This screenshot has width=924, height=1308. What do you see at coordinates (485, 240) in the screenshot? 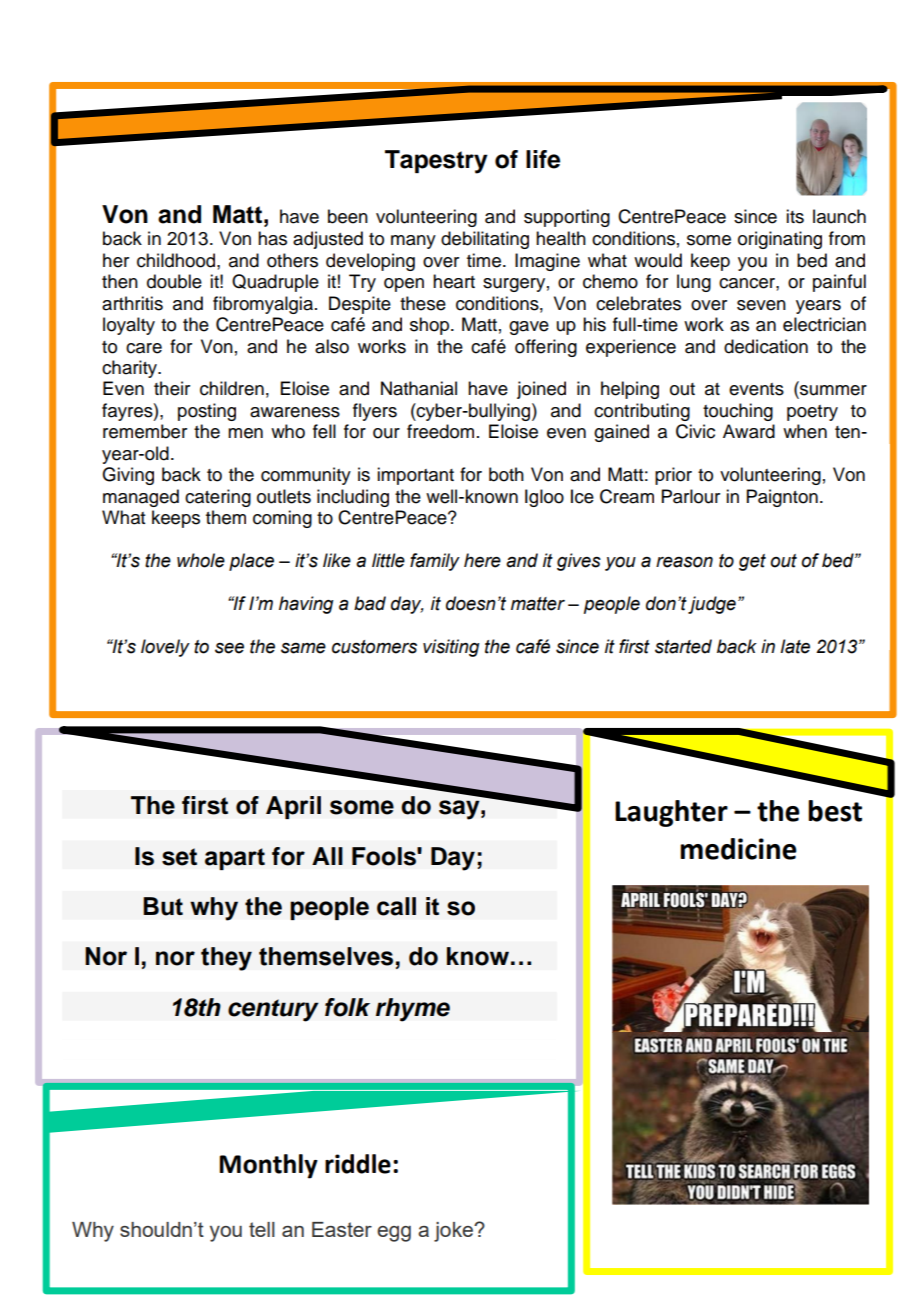
I see `debilitating` at bounding box center [485, 240].
